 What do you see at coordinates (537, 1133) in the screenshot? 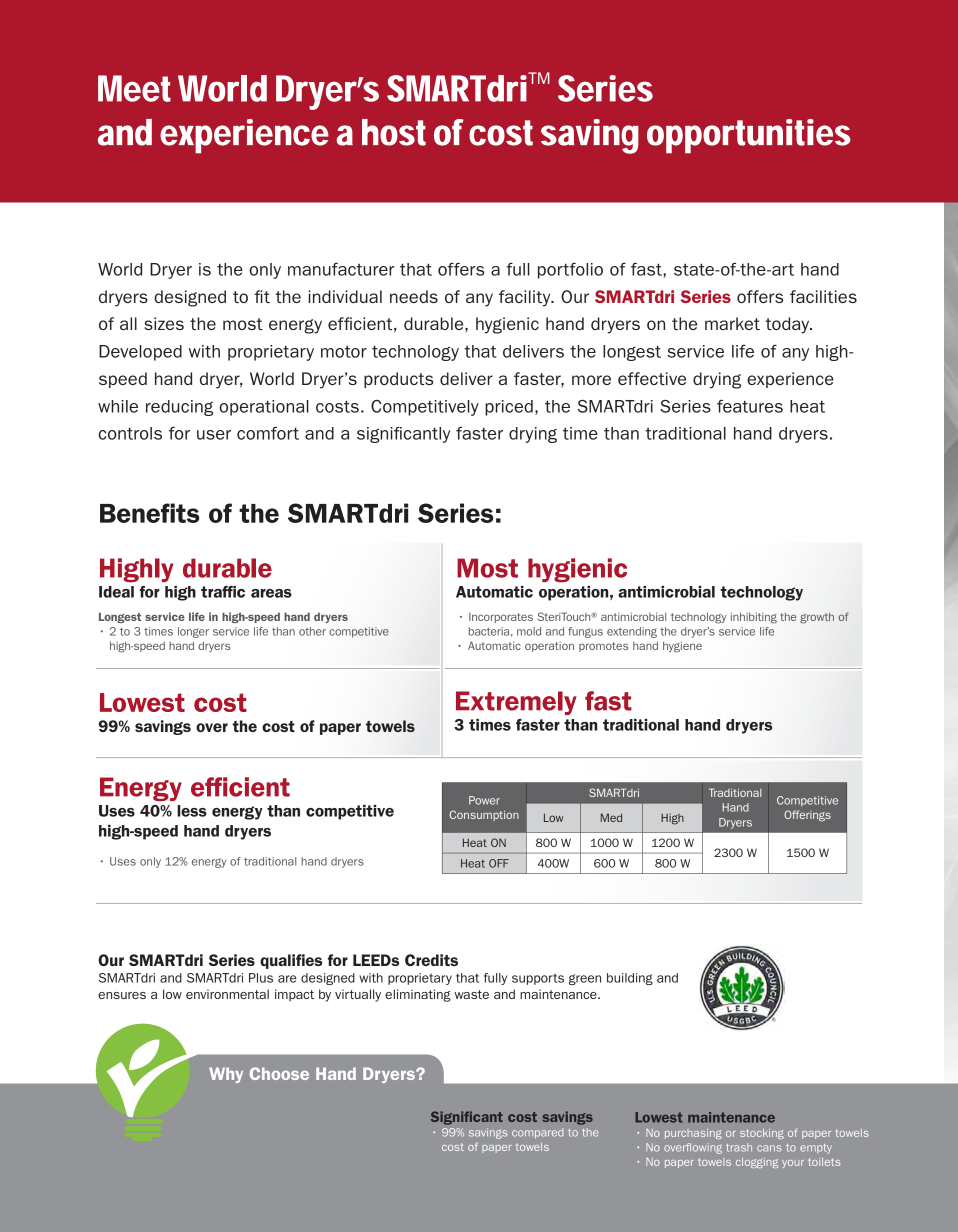
I see `compared` at bounding box center [537, 1133].
